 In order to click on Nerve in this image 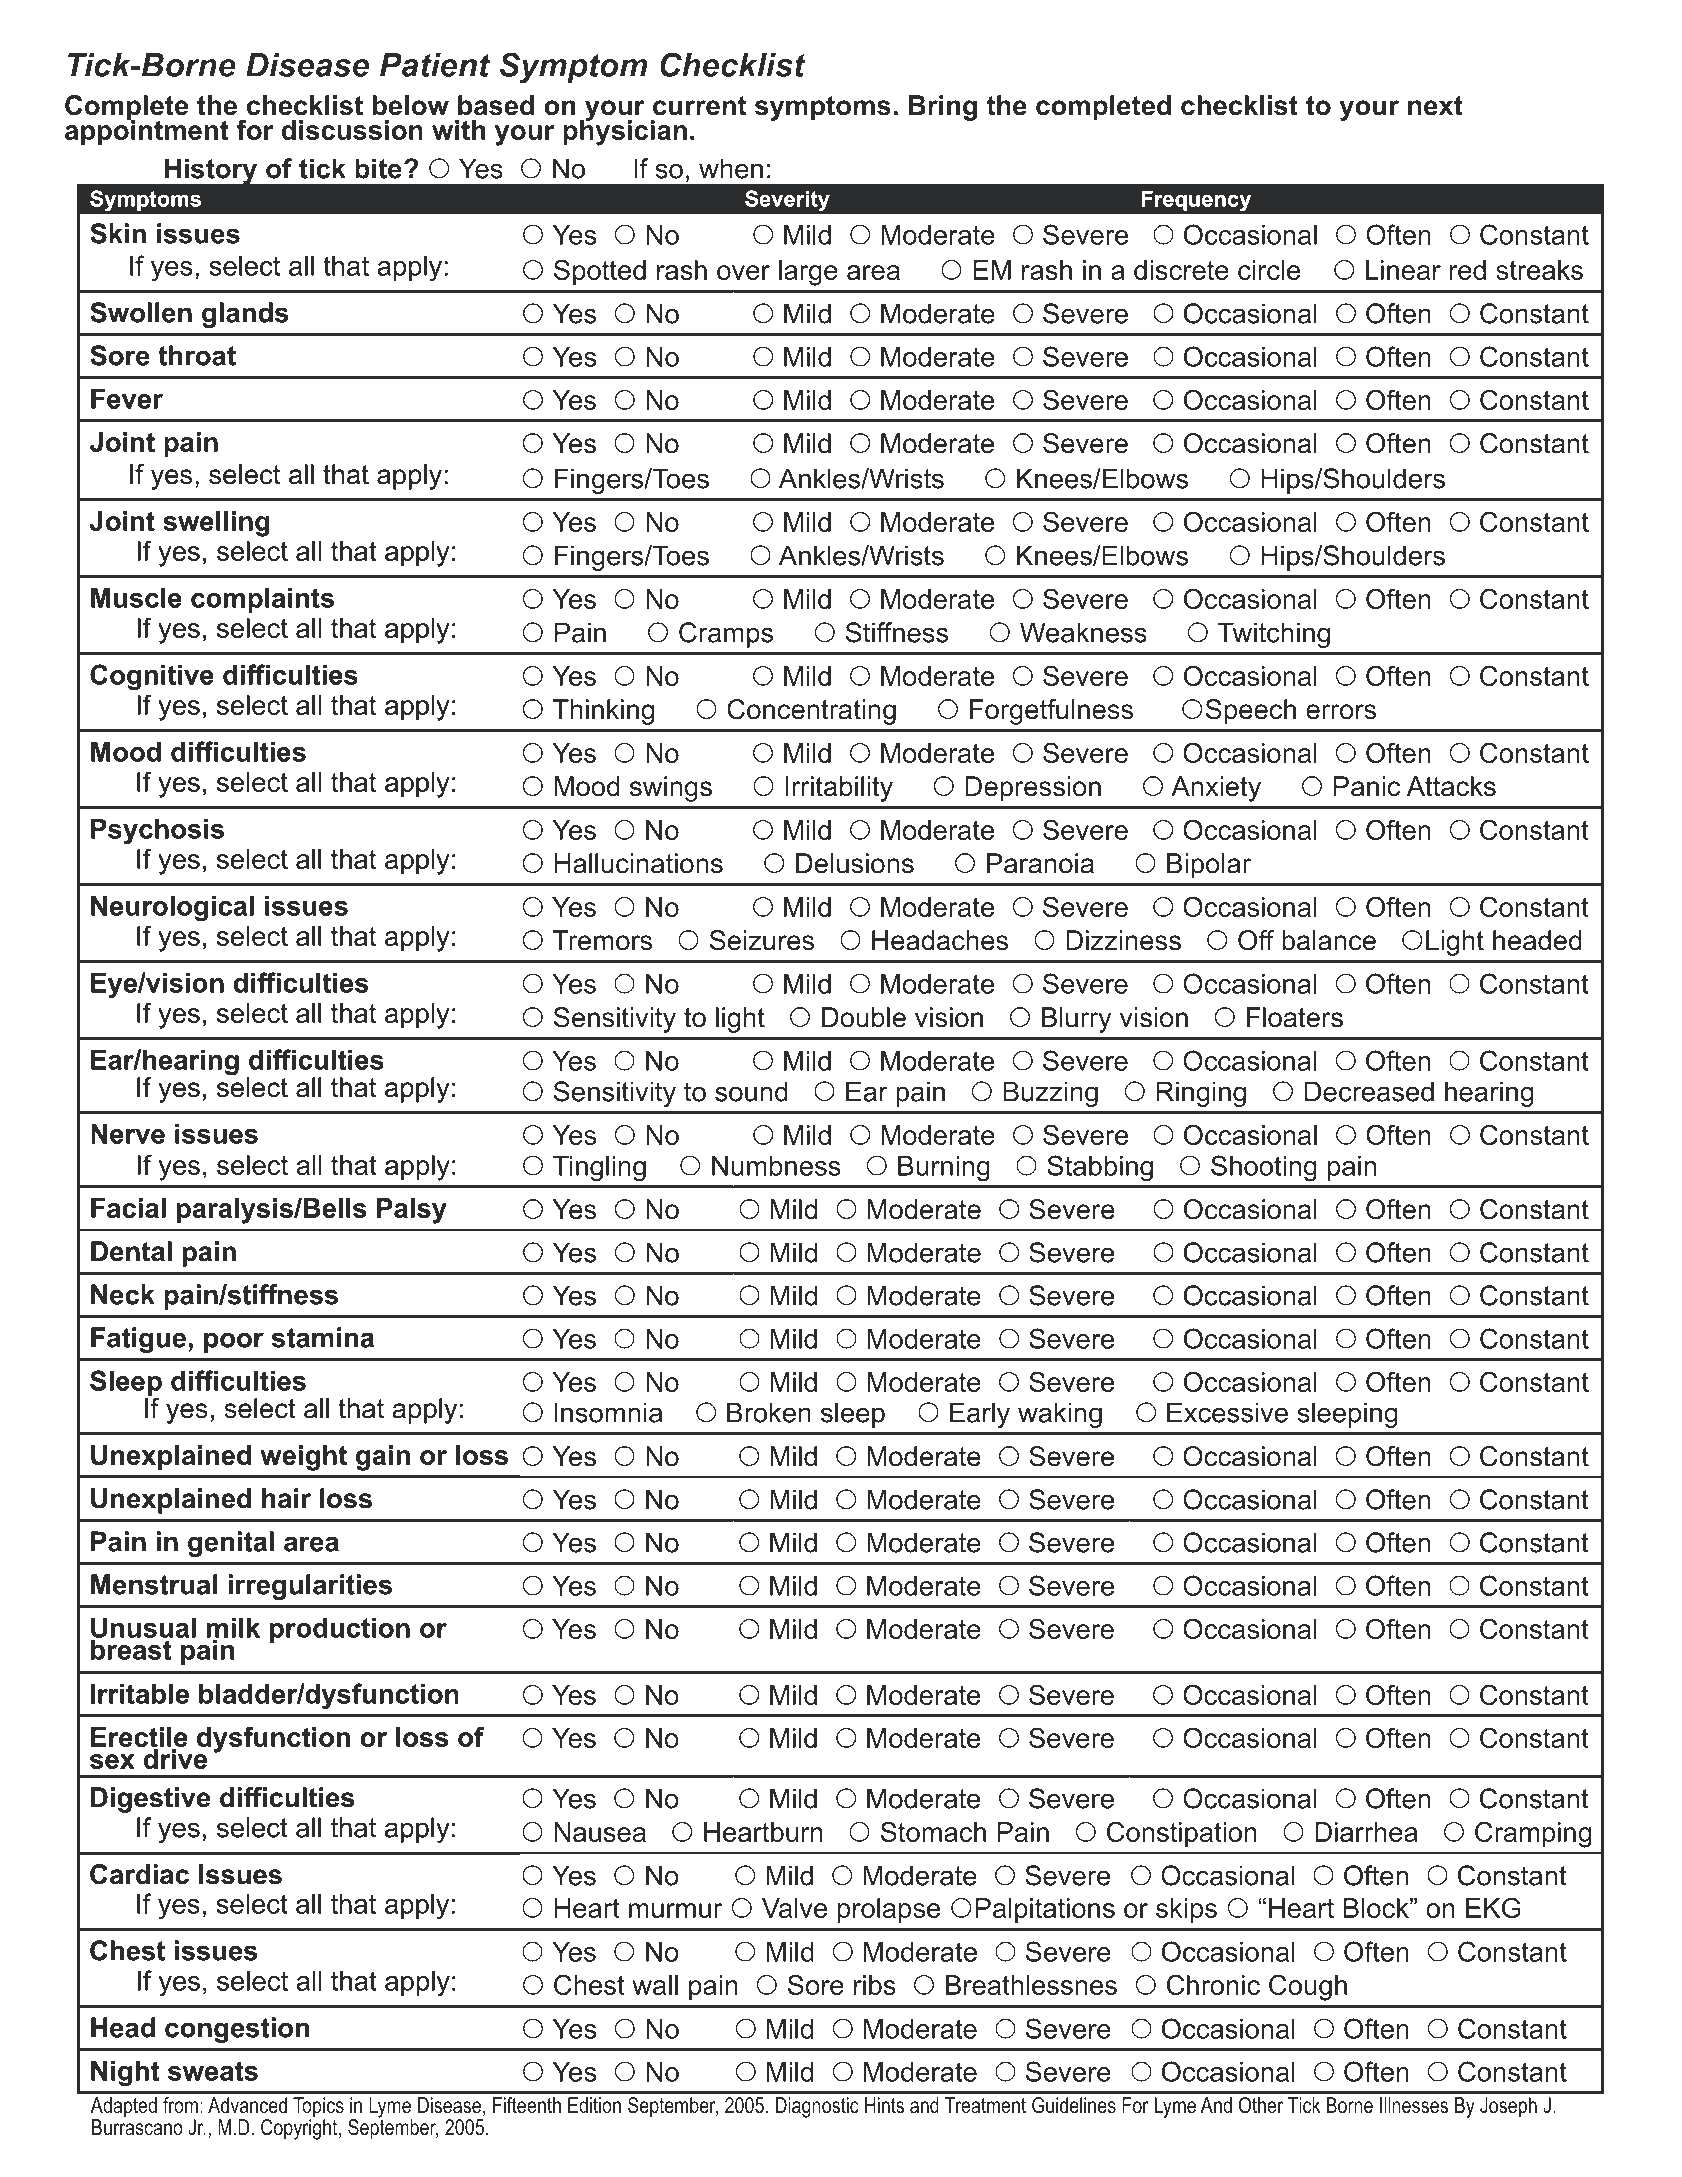, I will do `click(128, 1134)`.
